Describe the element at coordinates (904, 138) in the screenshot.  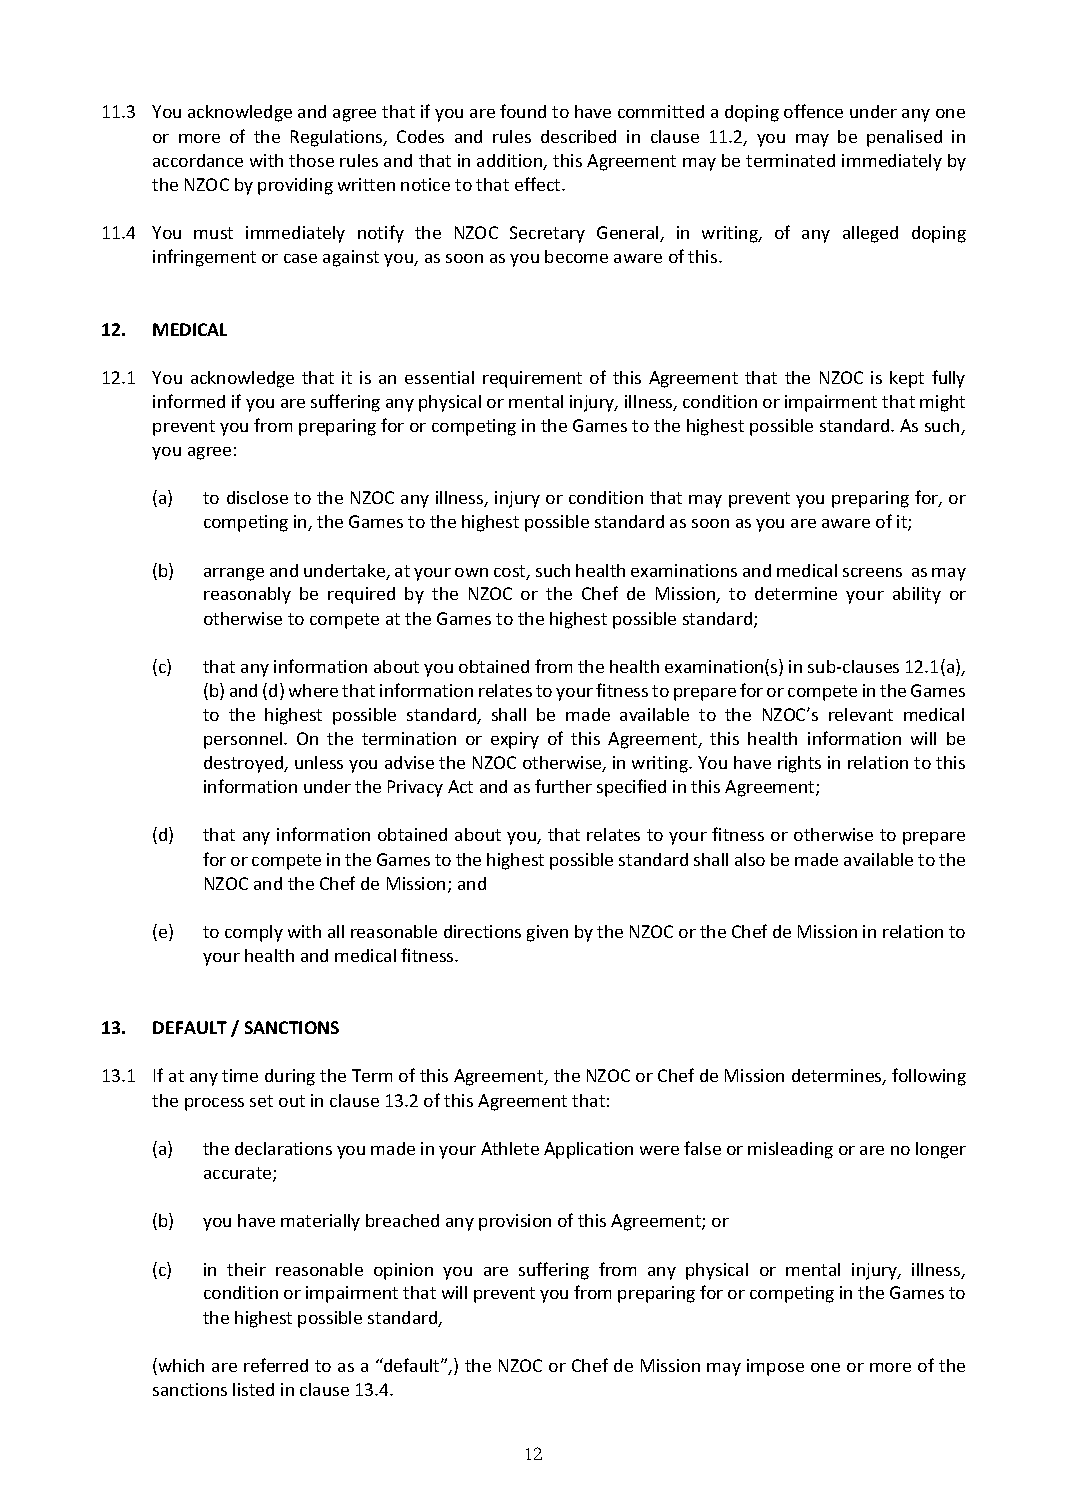
I see `penalised` at that location.
